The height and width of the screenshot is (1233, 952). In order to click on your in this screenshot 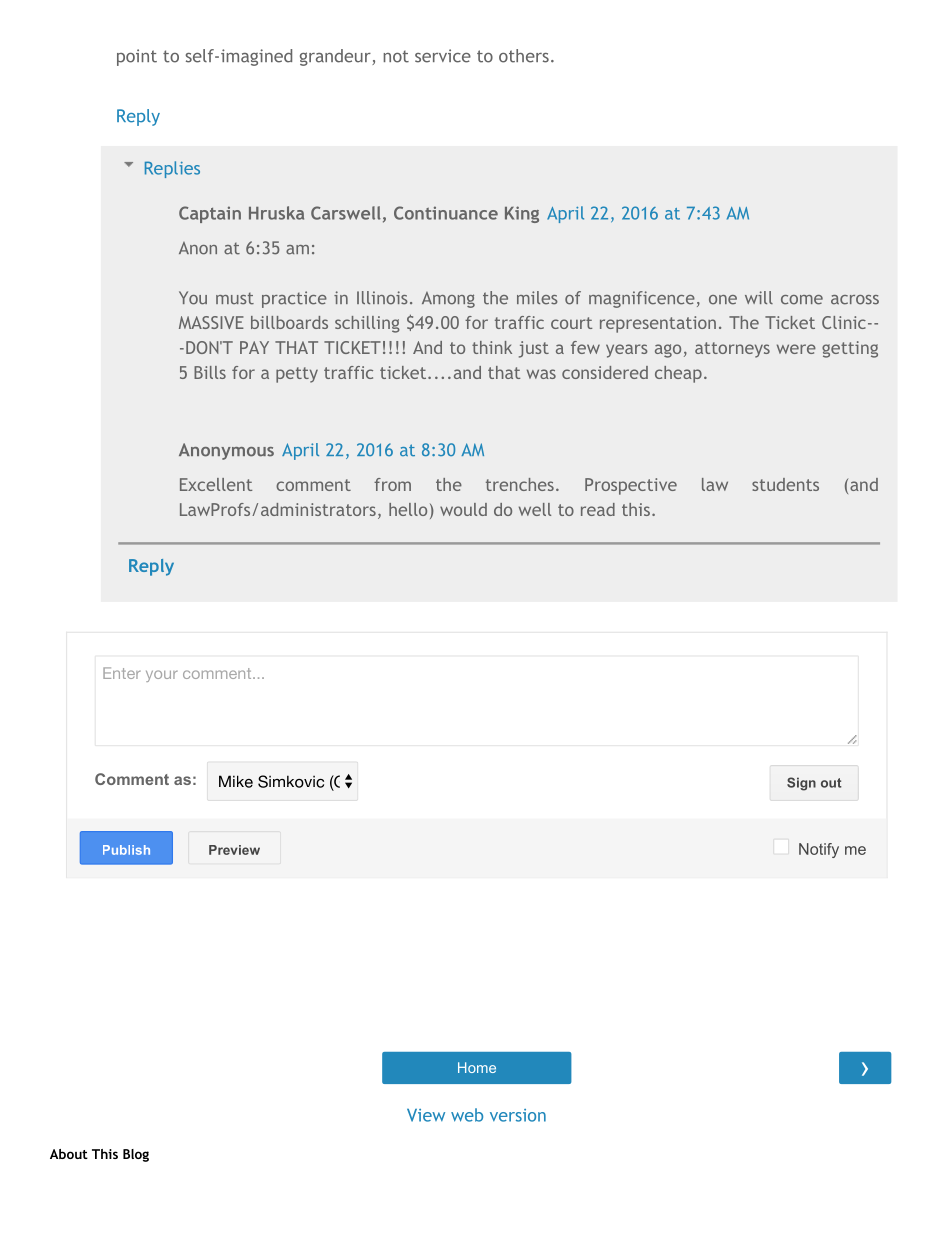, I will do `click(162, 676)`.
